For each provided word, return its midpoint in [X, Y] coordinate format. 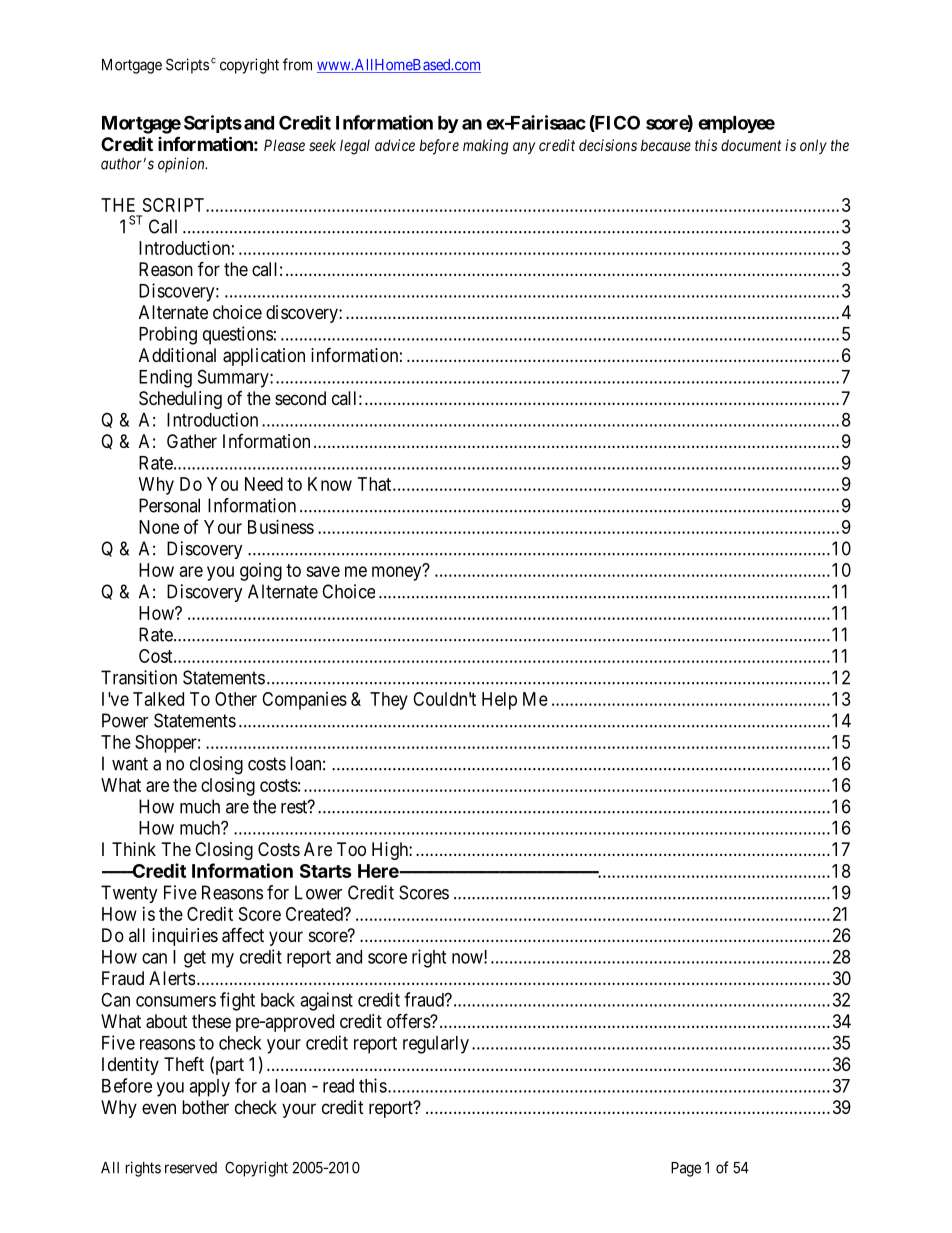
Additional [177, 355]
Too [351, 849]
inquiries [185, 937]
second [300, 398]
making [485, 147]
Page [686, 1169]
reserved [191, 1168]
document [751, 145]
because [666, 145]
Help [499, 701]
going [261, 572]
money [398, 573]
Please [284, 145]
